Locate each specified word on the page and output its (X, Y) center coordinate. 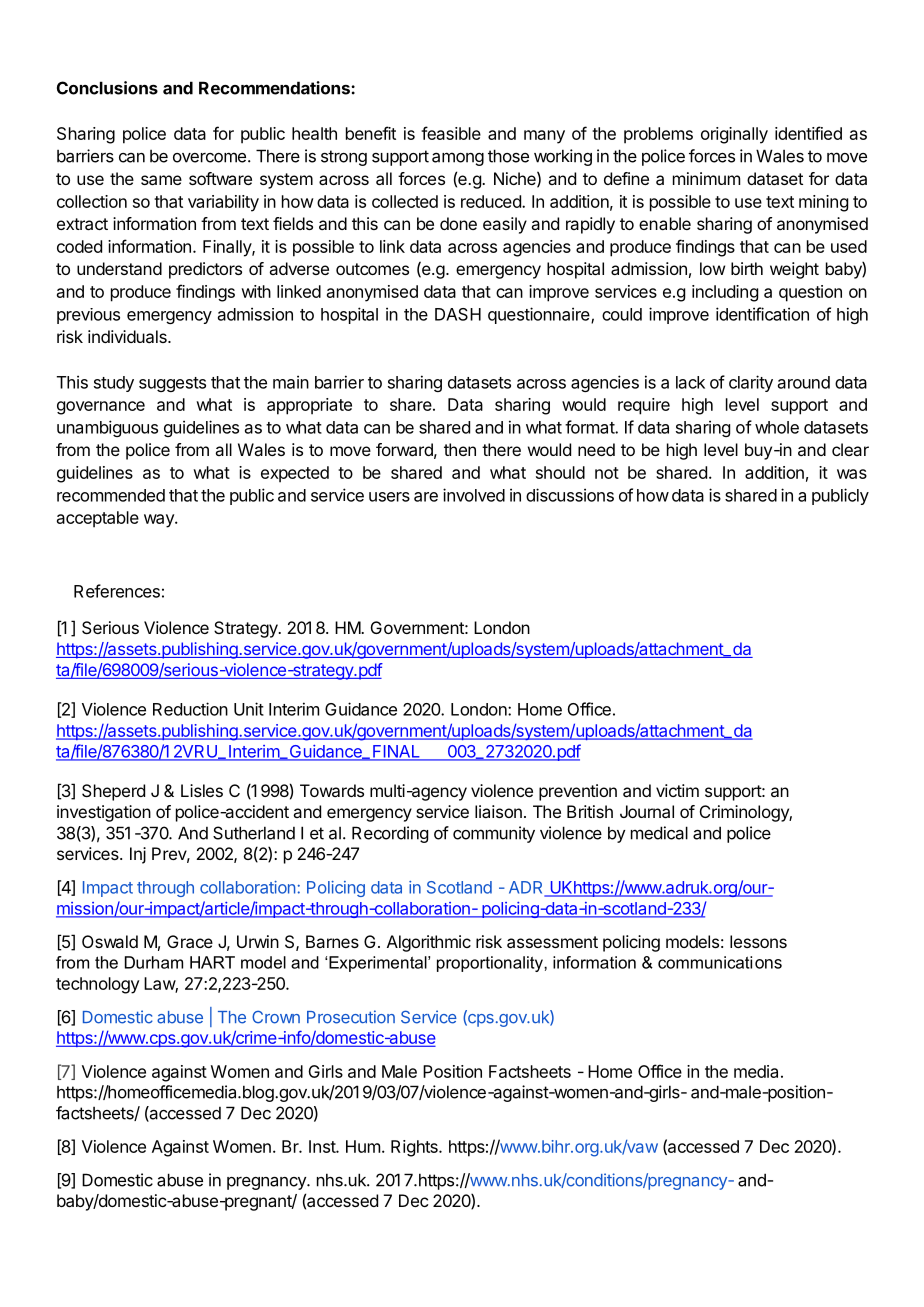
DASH (458, 314)
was (852, 474)
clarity (751, 383)
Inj (138, 855)
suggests (172, 384)
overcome (209, 157)
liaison (498, 811)
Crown (276, 1017)
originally (734, 135)
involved (474, 495)
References (117, 591)
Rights (415, 1148)
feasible (451, 133)
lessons (758, 941)
